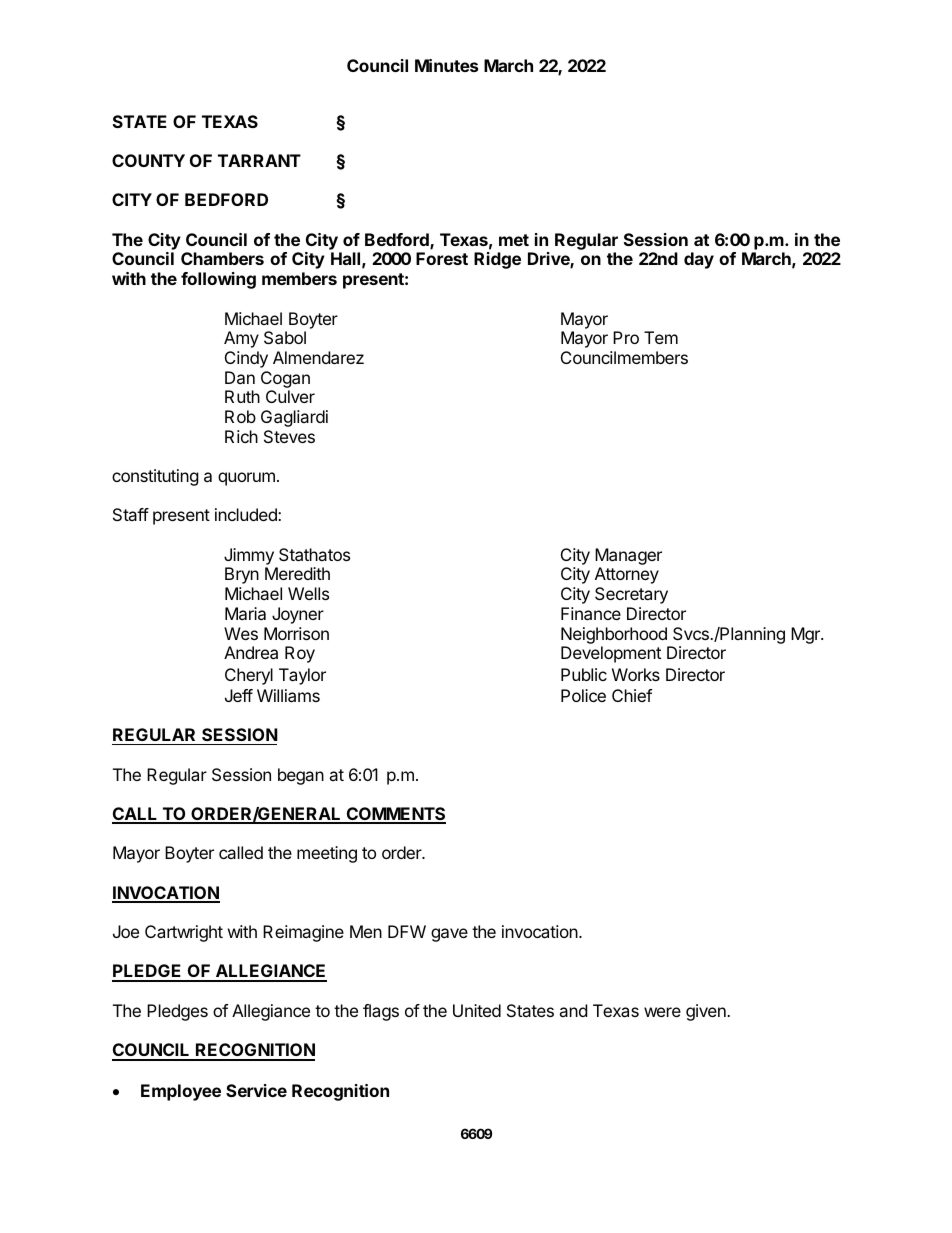 This screenshot has width=952, height=1233. Describe the element at coordinates (591, 613) in the screenshot. I see `Finance` at that location.
